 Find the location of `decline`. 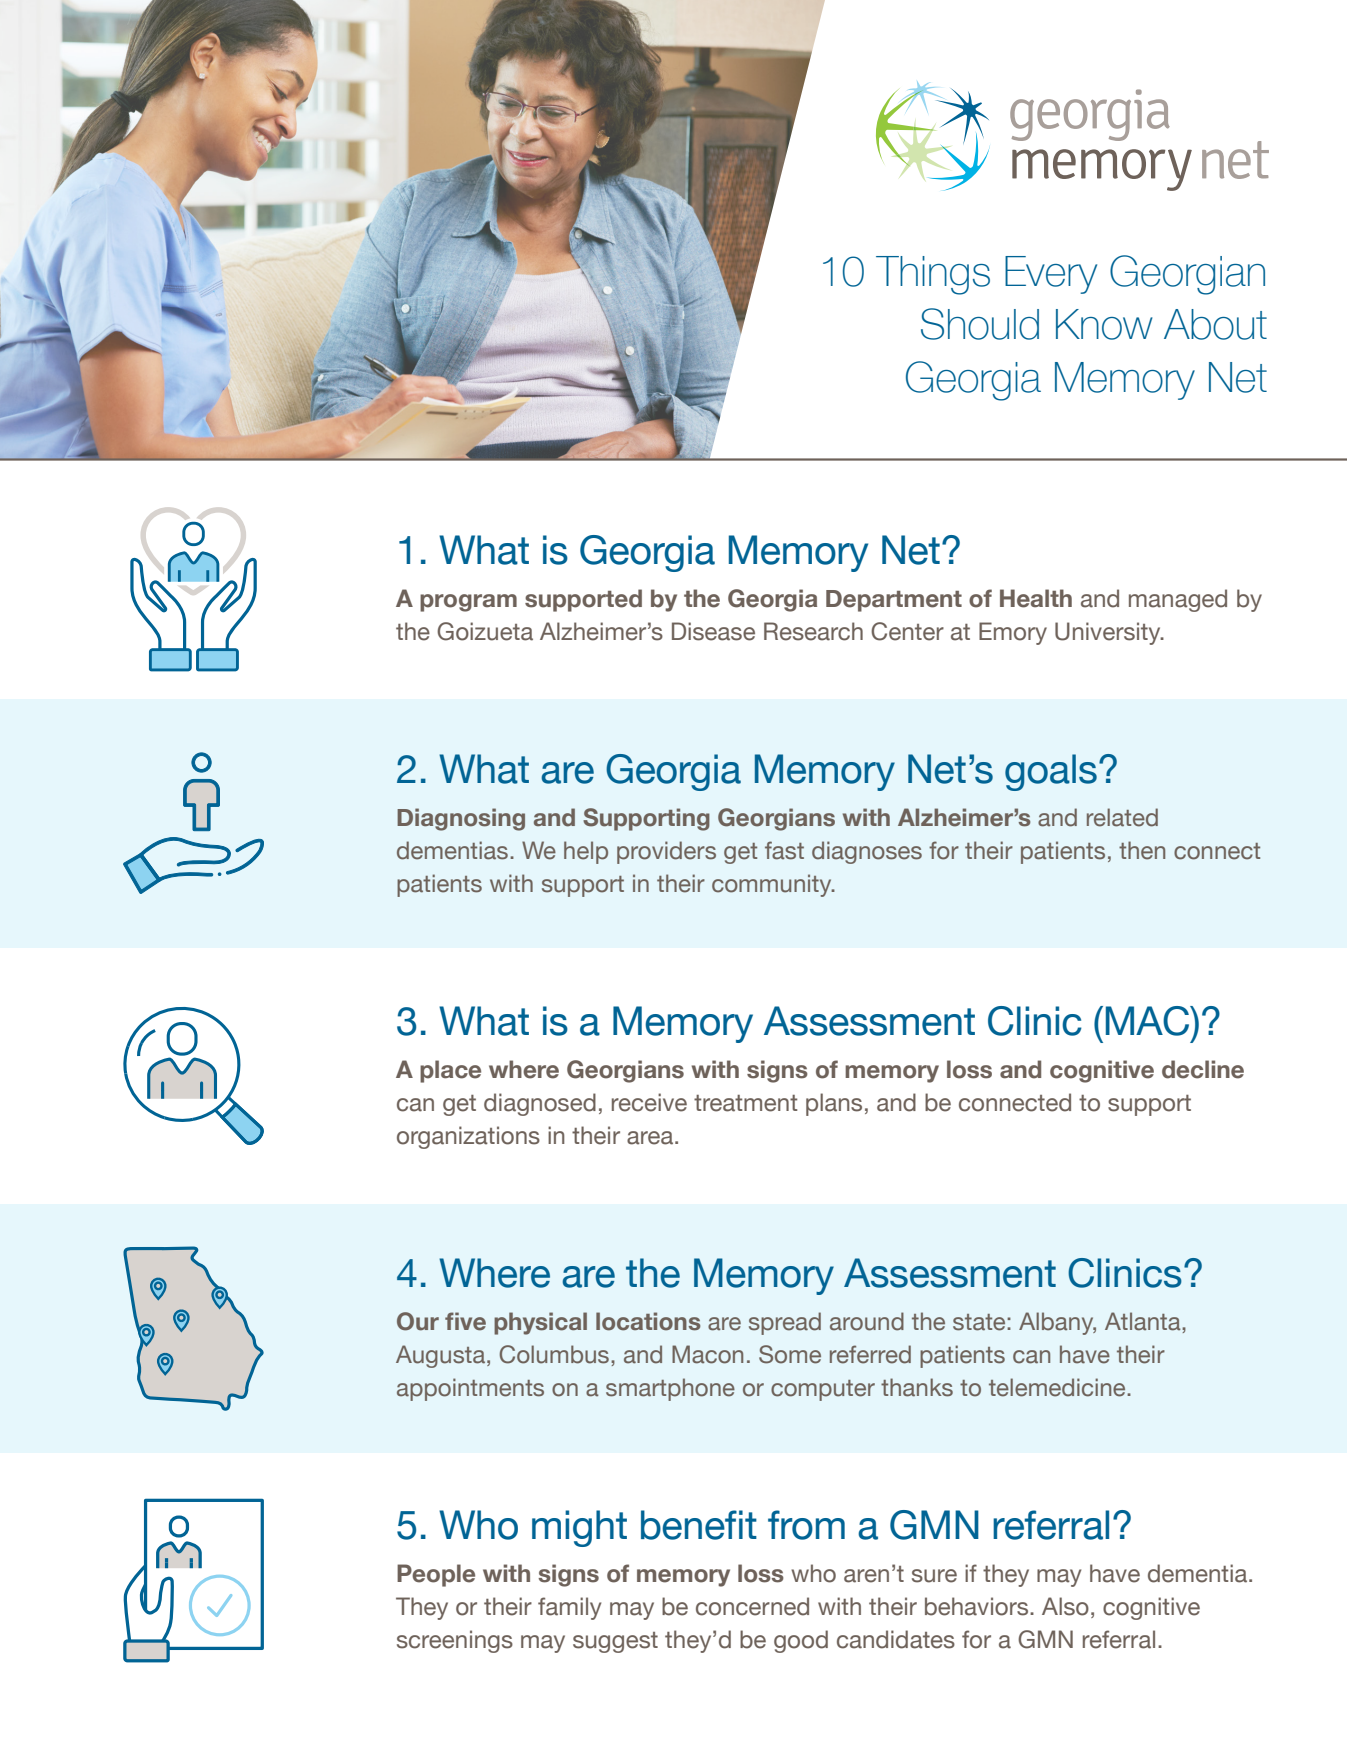

decline is located at coordinates (1203, 1069).
